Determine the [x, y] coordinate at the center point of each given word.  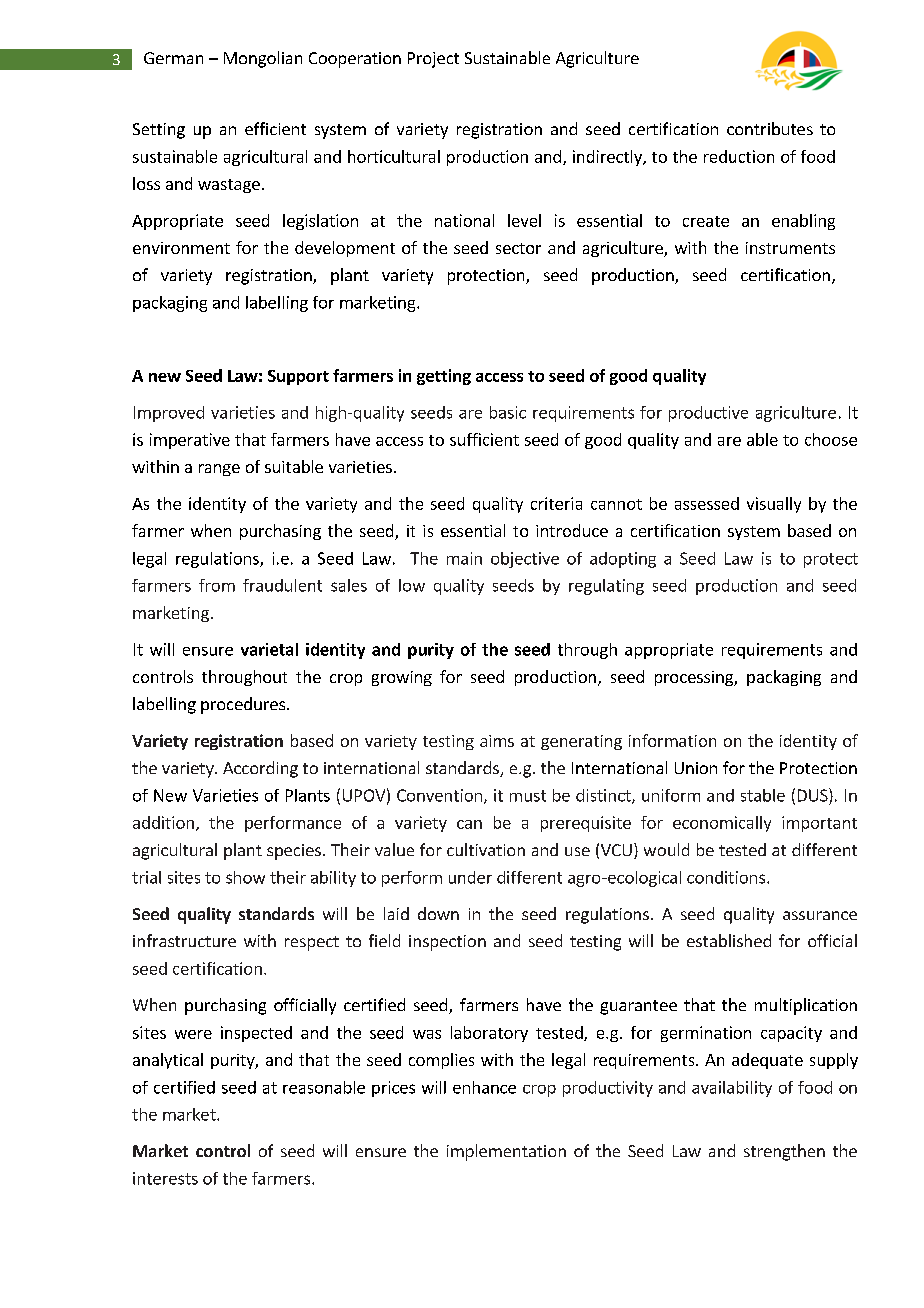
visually [774, 505]
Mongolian [263, 59]
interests [165, 1178]
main [464, 558]
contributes [770, 128]
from [217, 585]
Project [433, 60]
